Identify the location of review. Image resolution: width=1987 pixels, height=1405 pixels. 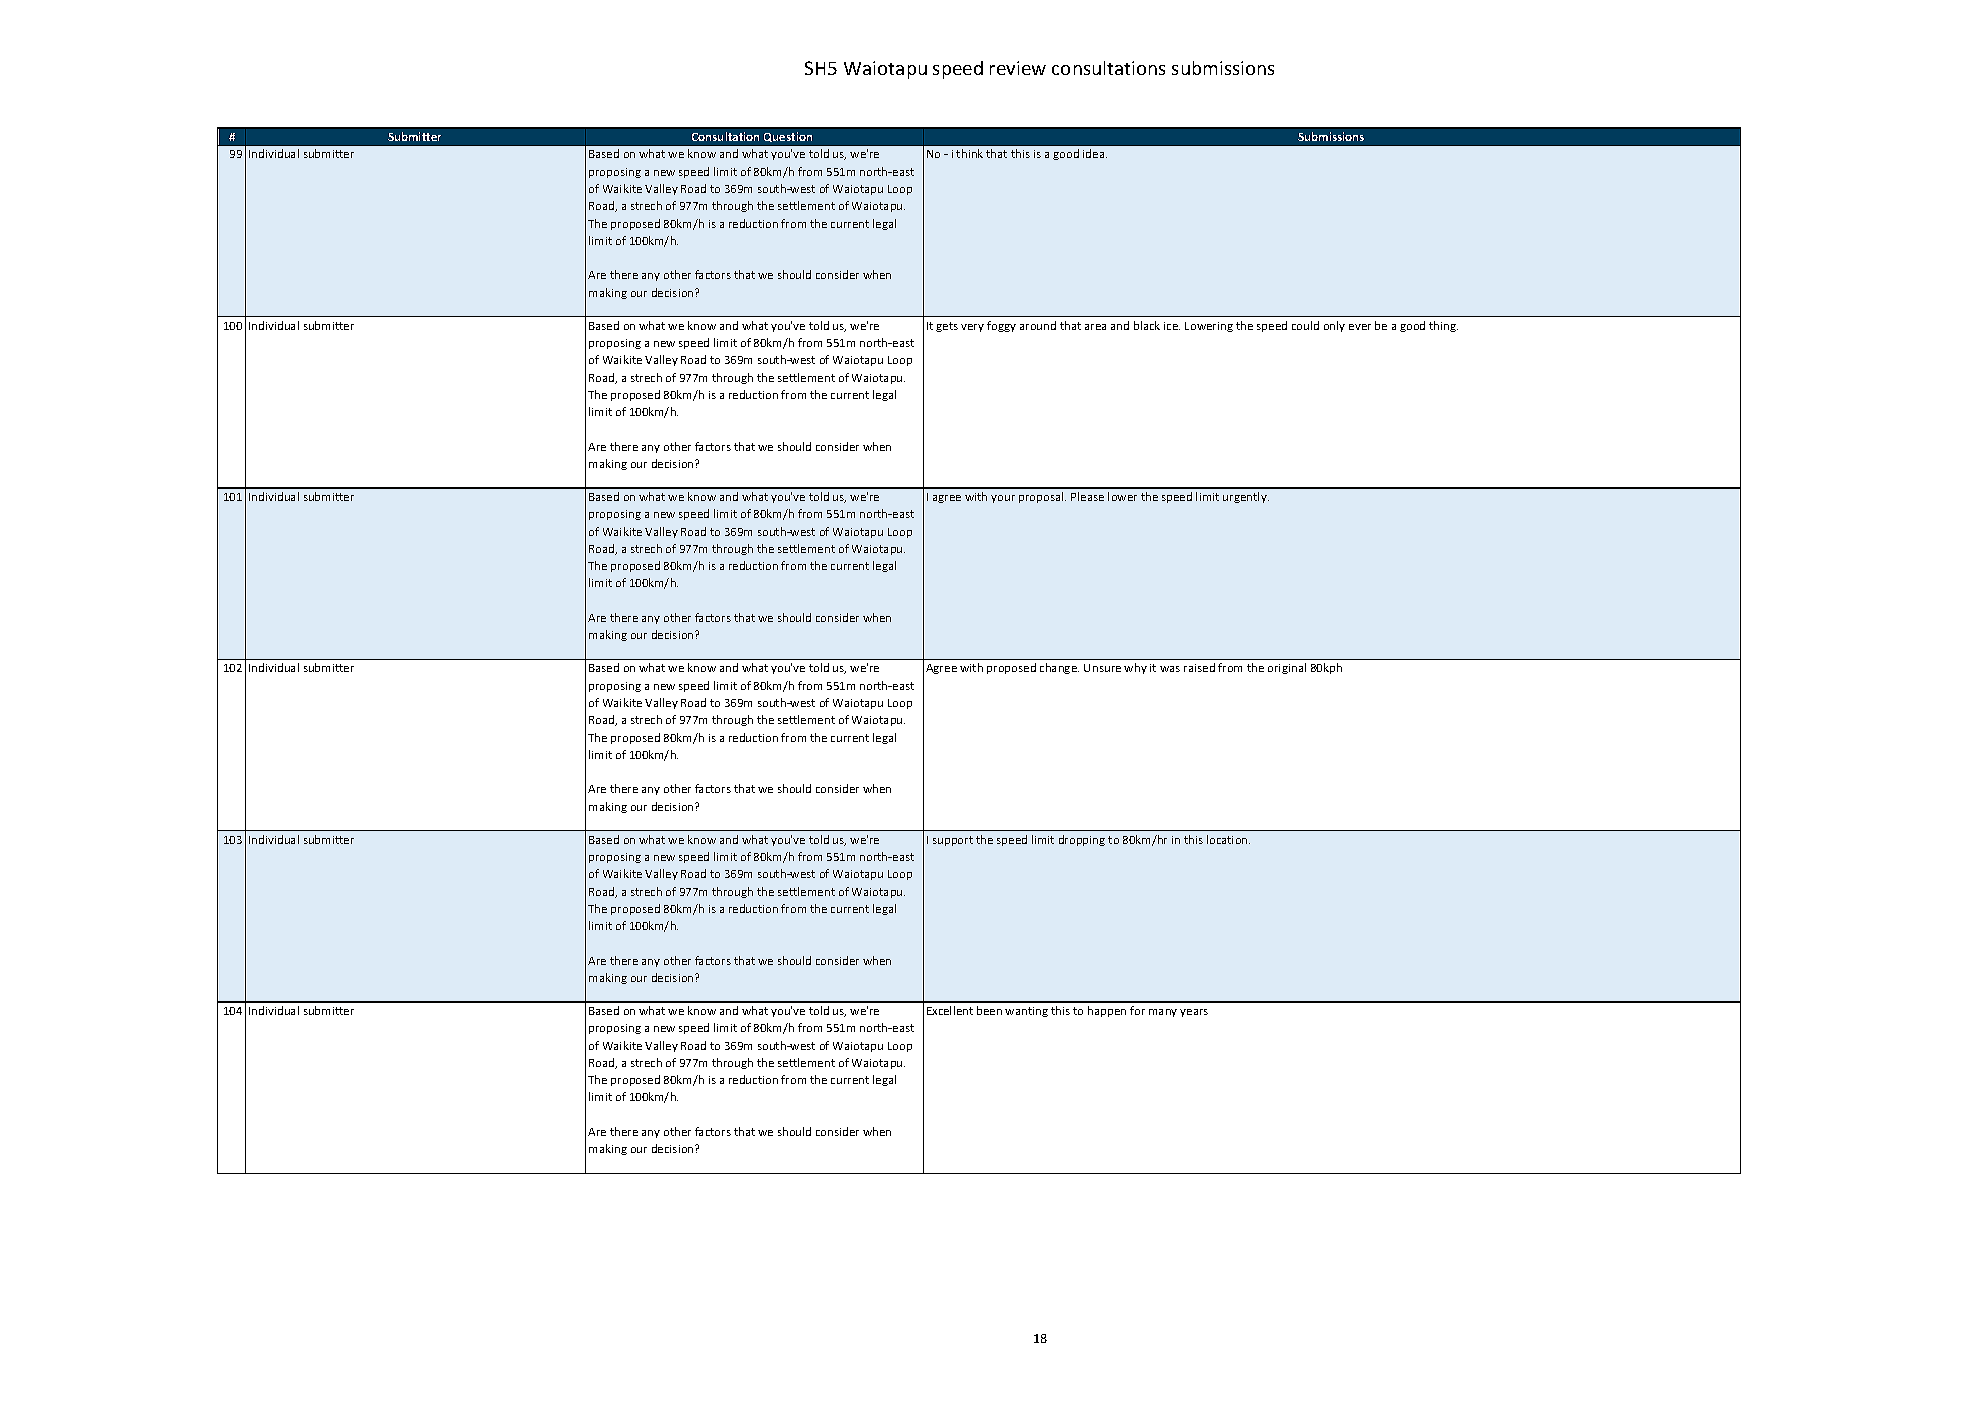
(1018, 68).
